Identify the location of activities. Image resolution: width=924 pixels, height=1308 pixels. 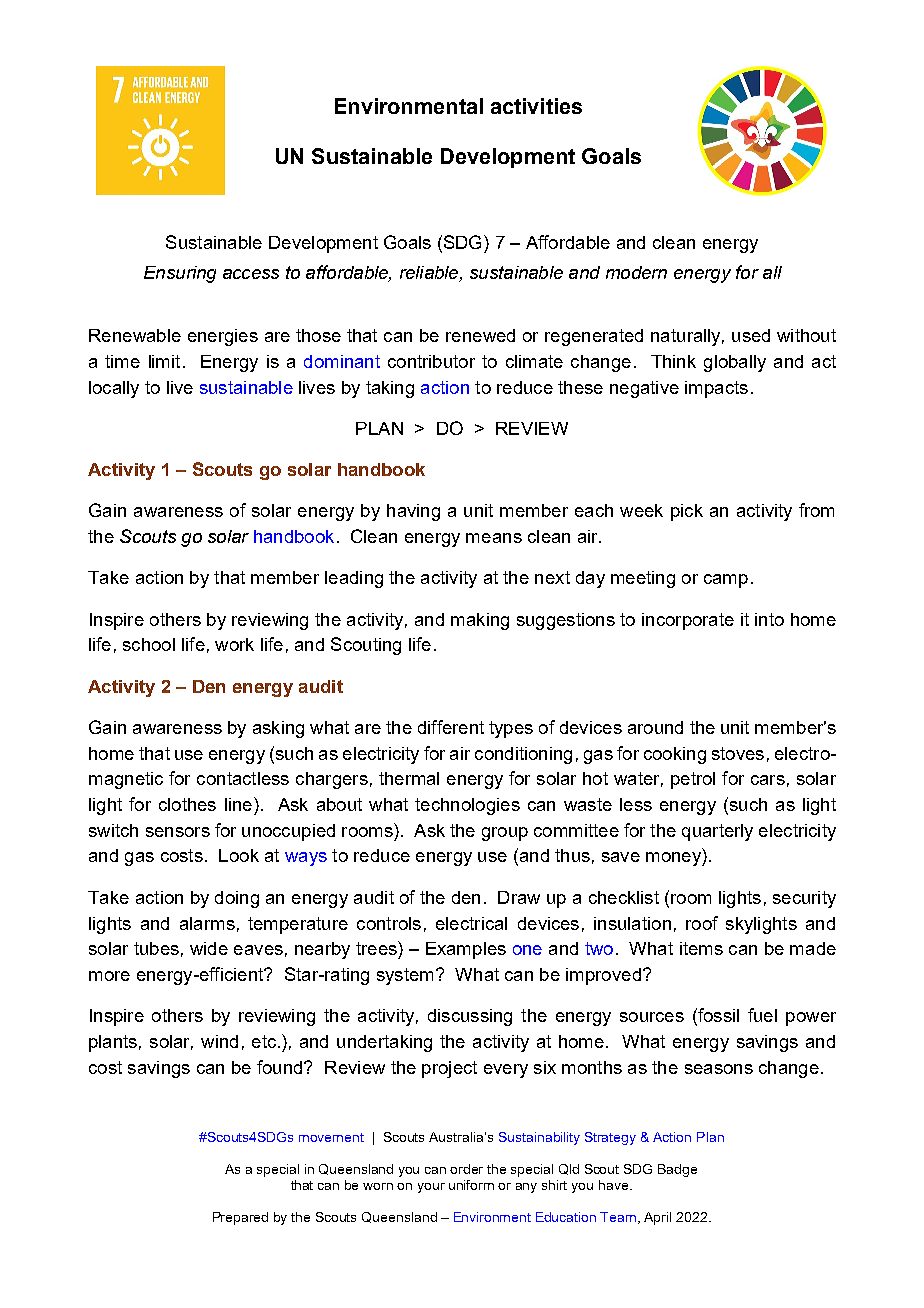
(536, 106).
